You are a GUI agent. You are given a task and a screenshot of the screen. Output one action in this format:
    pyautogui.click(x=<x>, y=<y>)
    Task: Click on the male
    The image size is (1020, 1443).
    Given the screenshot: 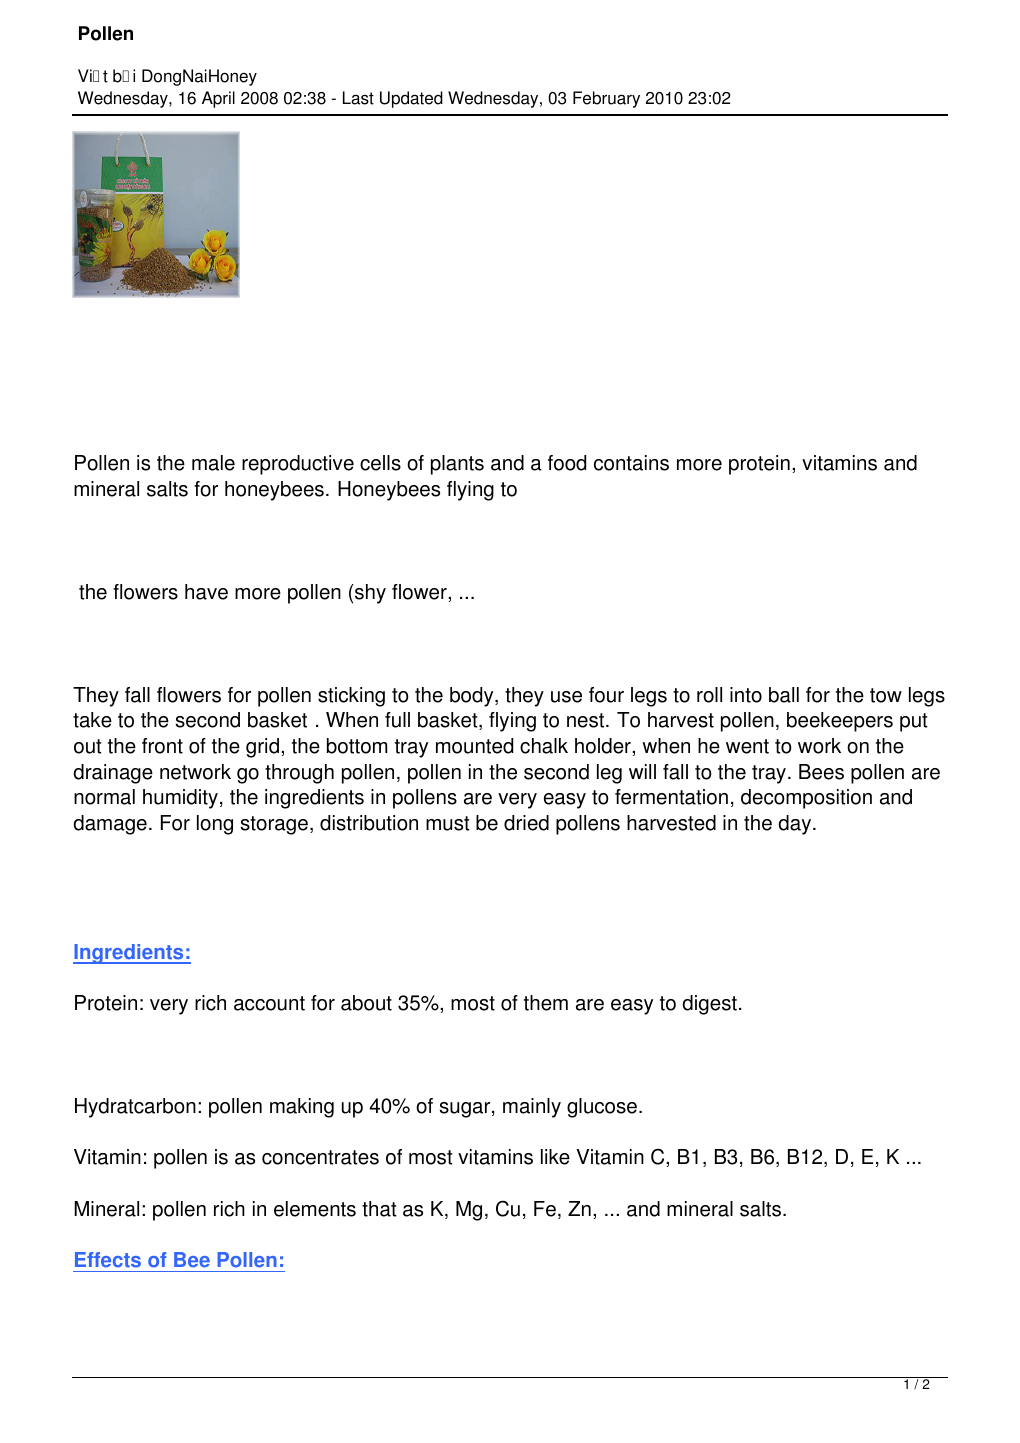 What is the action you would take?
    pyautogui.click(x=213, y=463)
